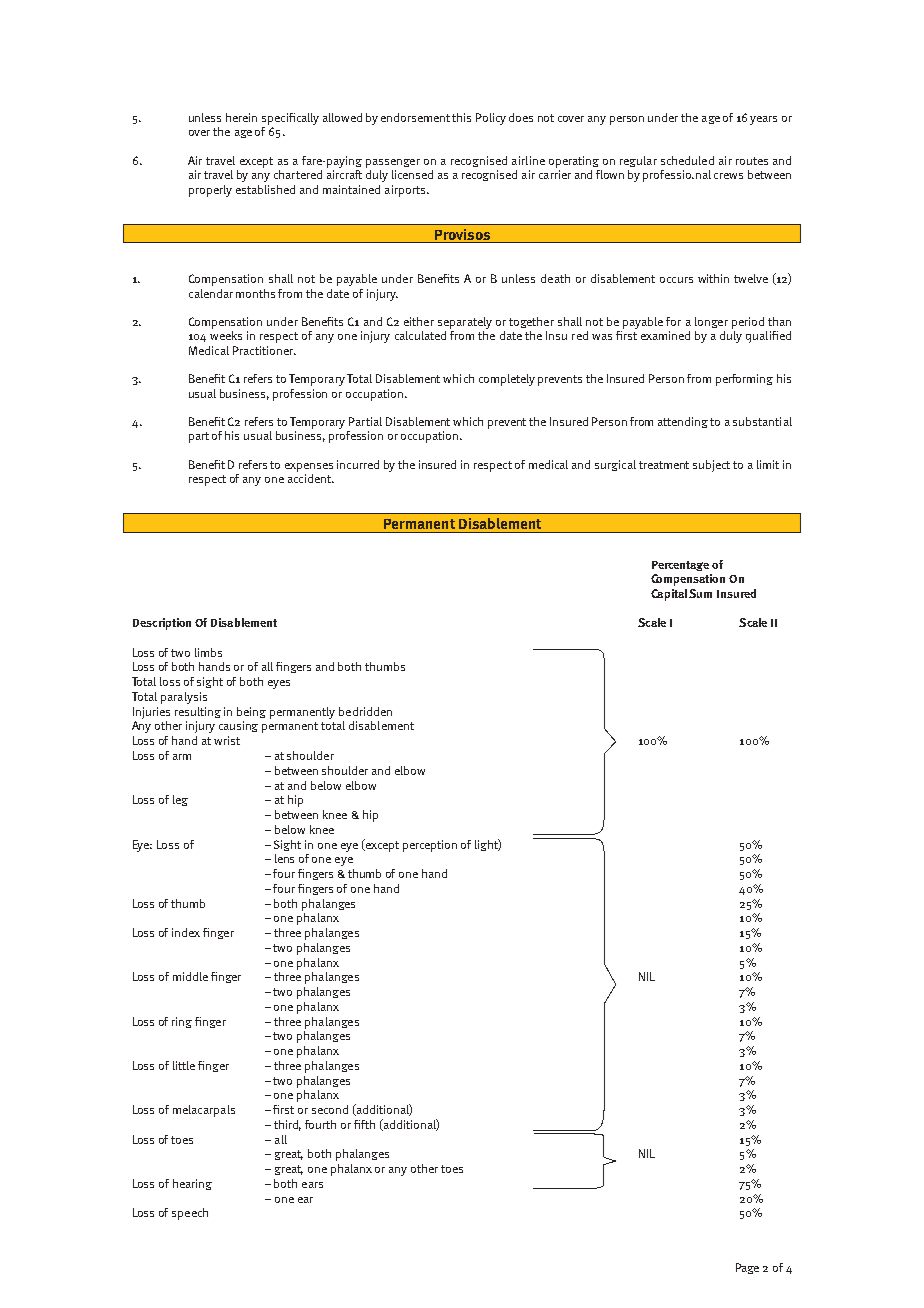  What do you see at coordinates (700, 593) in the screenshot?
I see `Sum` at bounding box center [700, 593].
